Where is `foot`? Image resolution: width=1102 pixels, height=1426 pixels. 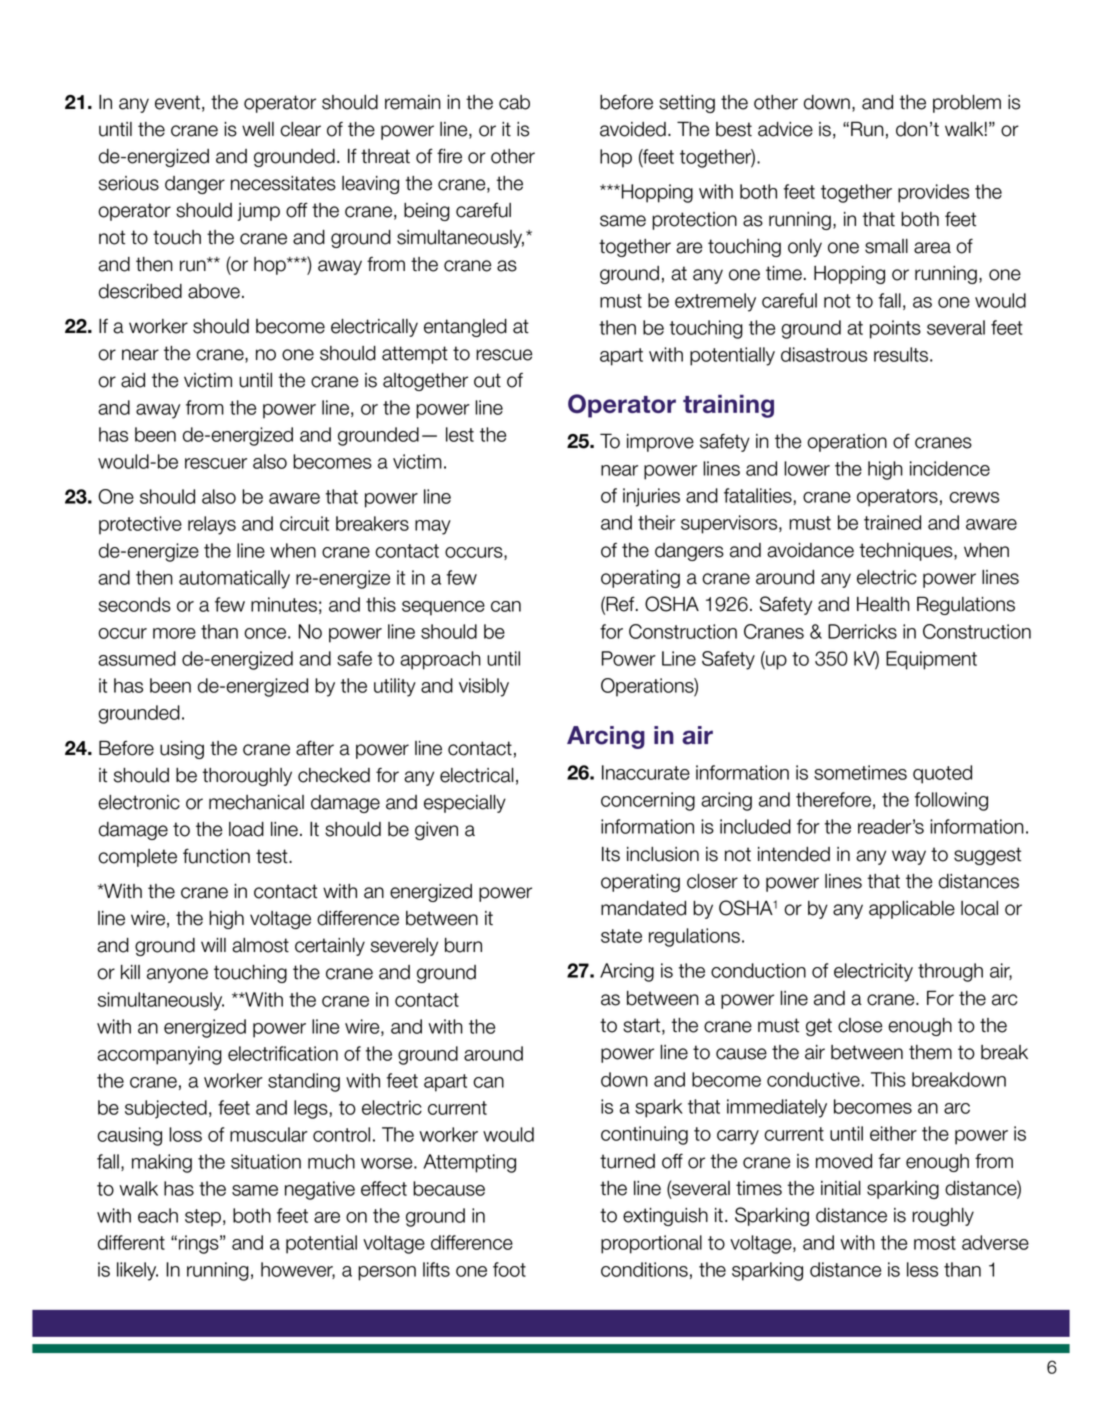 foot is located at coordinates (509, 1269).
